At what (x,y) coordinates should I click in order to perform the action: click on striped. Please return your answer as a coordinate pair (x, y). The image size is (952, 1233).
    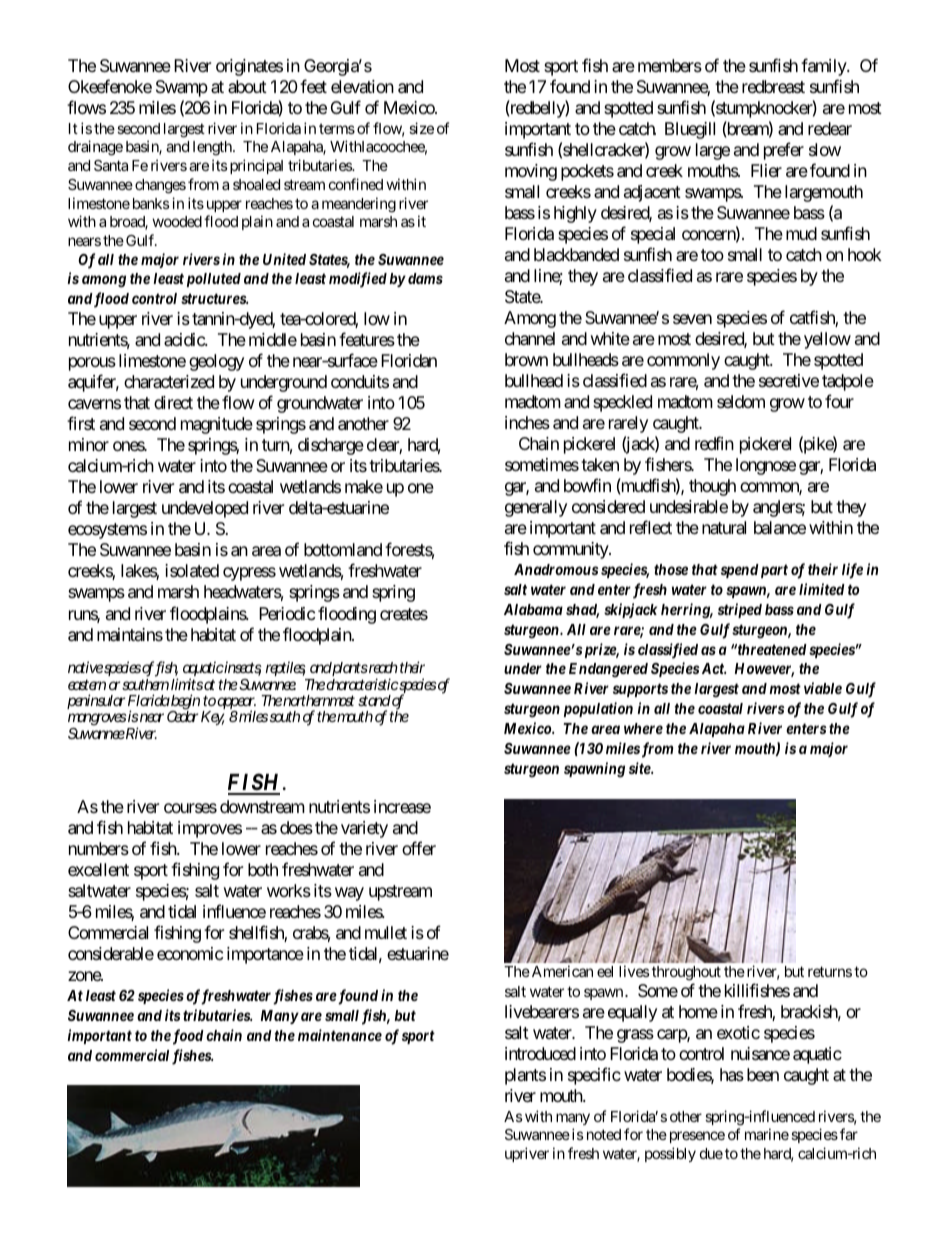
    Looking at the image, I should click on (740, 610).
